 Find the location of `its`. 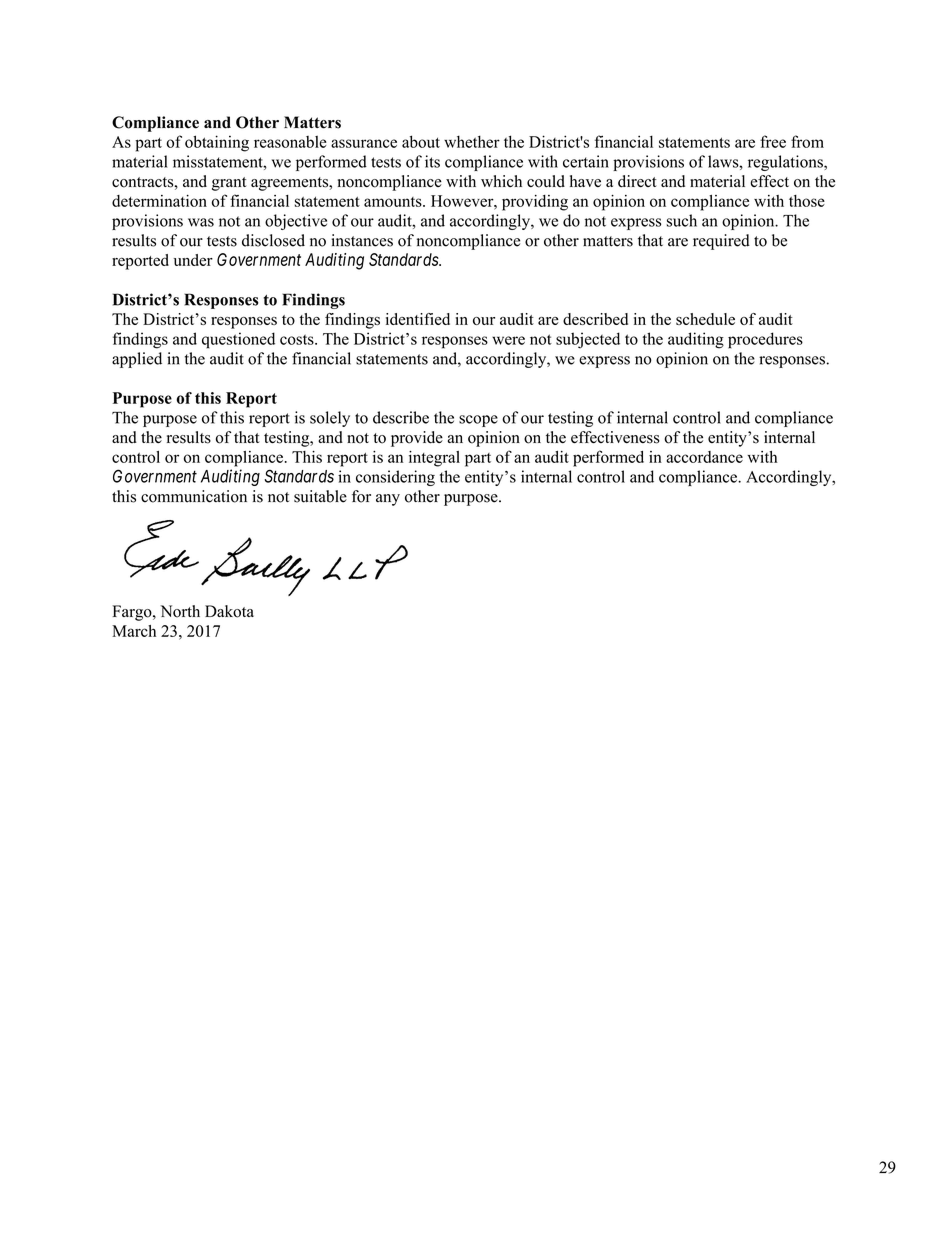

its is located at coordinates (432, 161).
